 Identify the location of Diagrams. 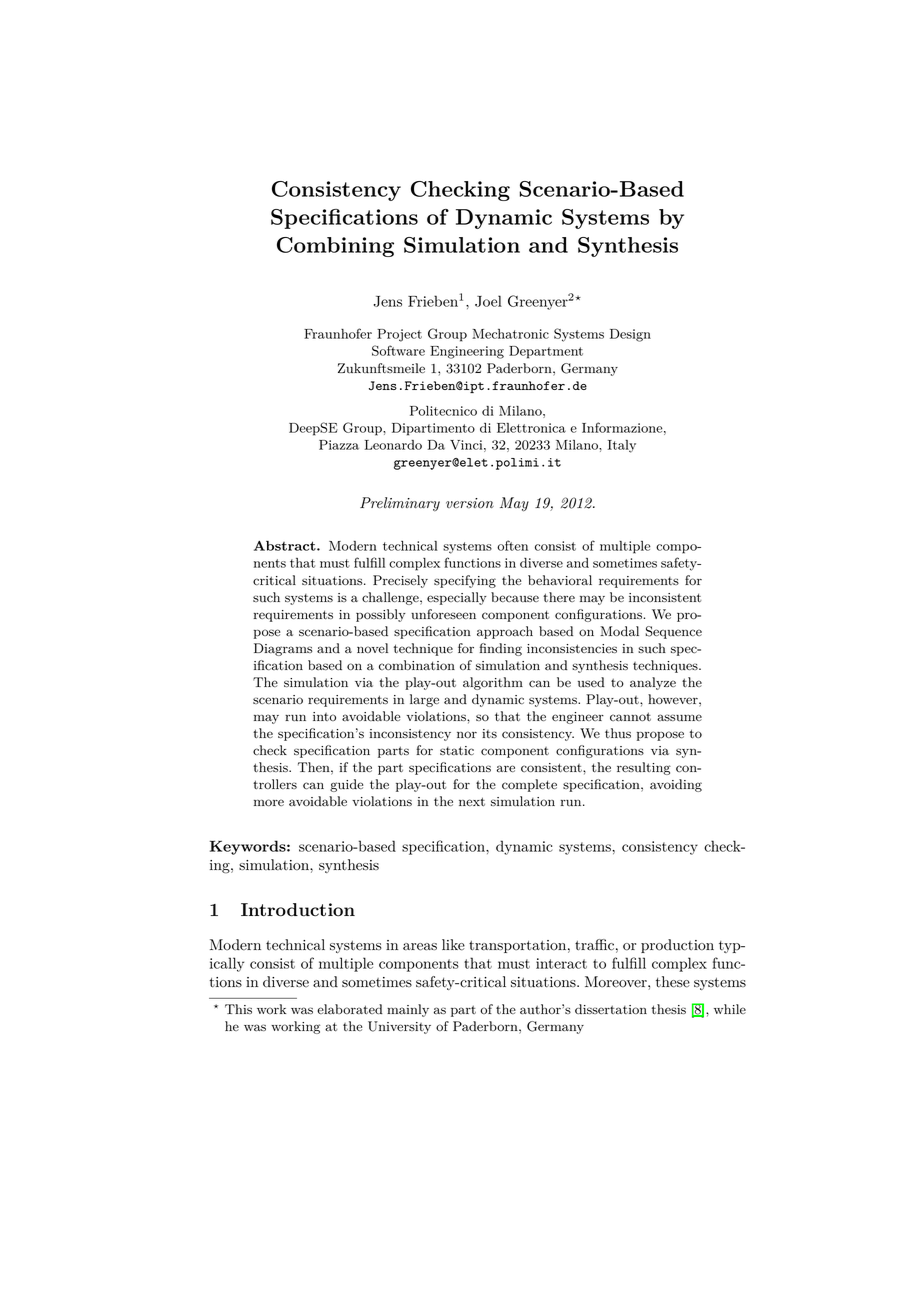
(283, 649).
